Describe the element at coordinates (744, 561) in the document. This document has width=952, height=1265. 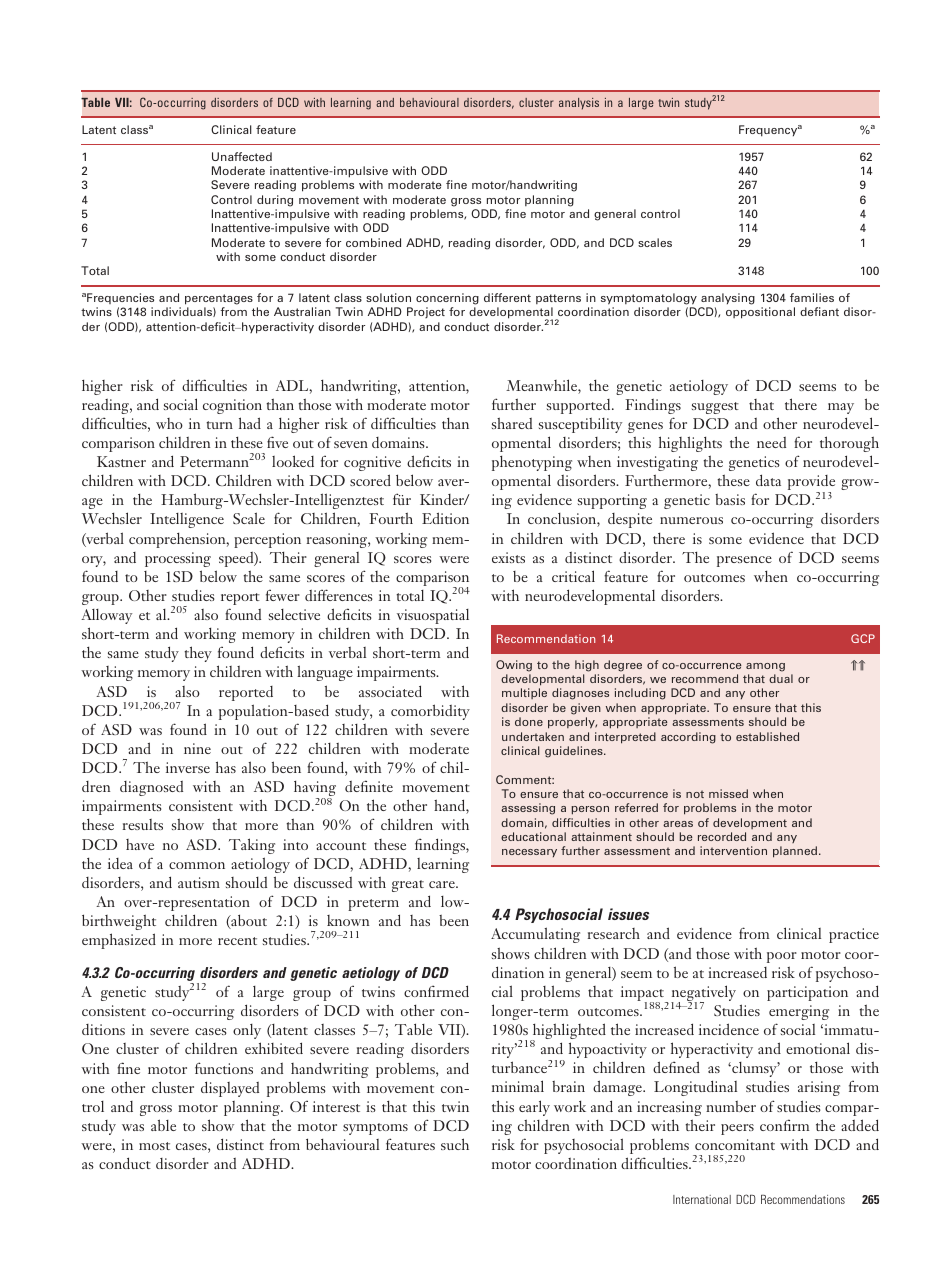
I see `presence` at that location.
